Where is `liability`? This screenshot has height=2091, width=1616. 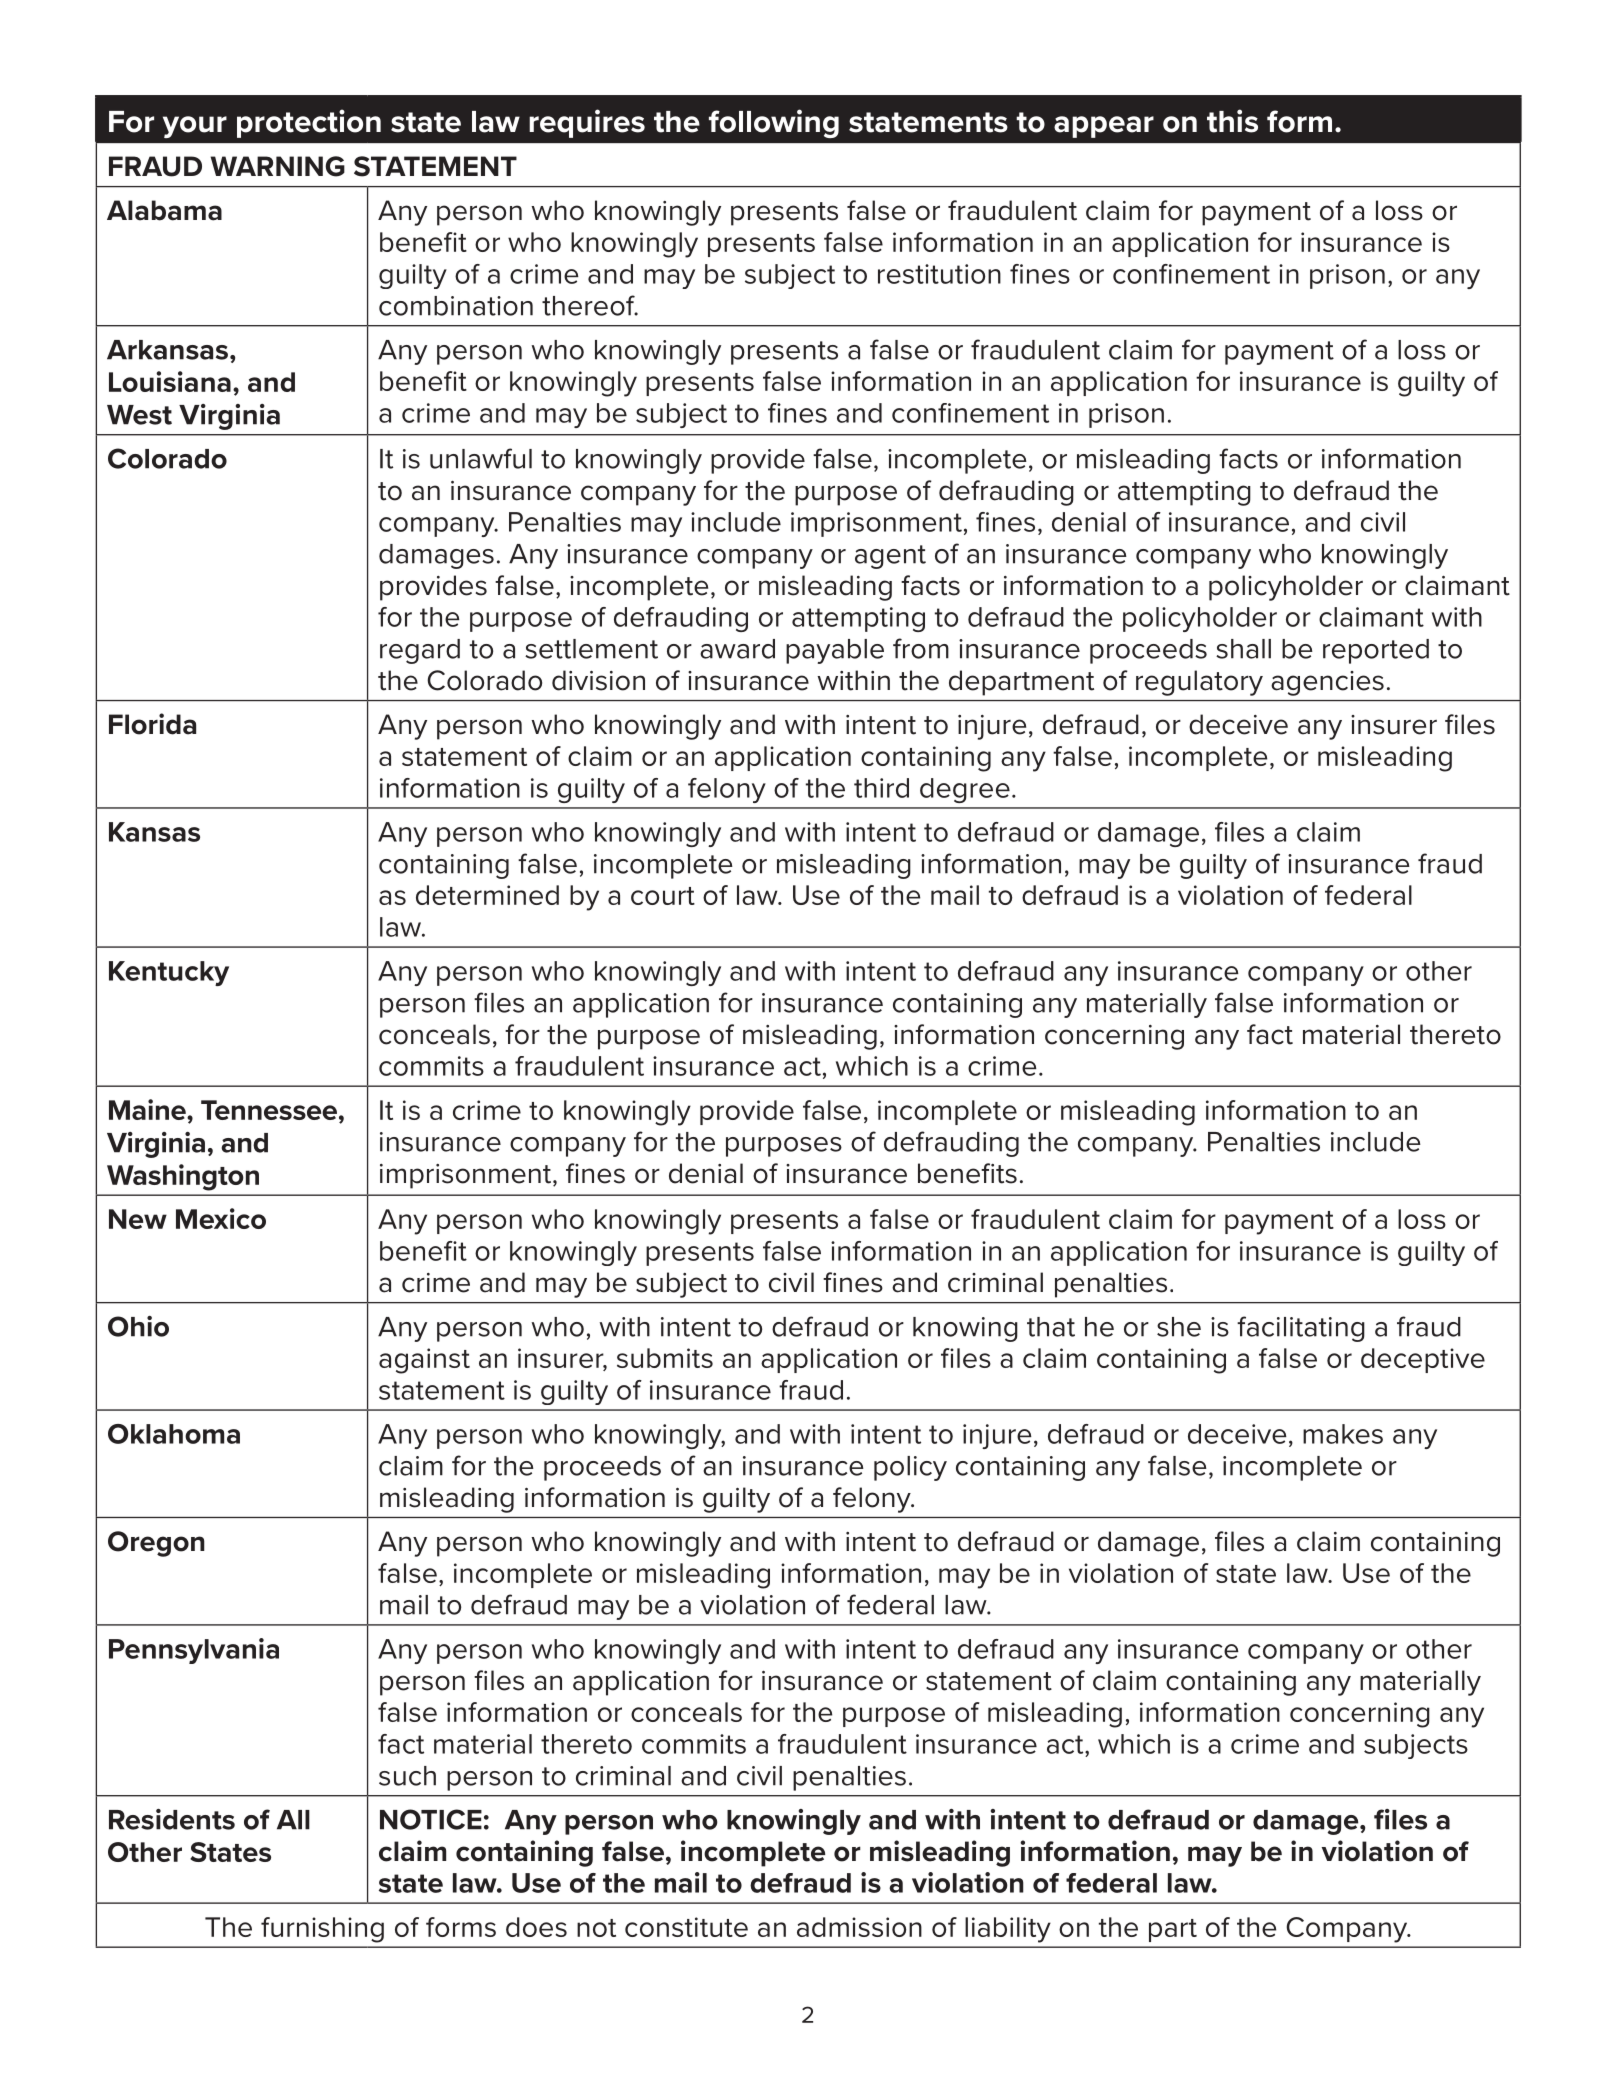 liability is located at coordinates (1008, 1930).
